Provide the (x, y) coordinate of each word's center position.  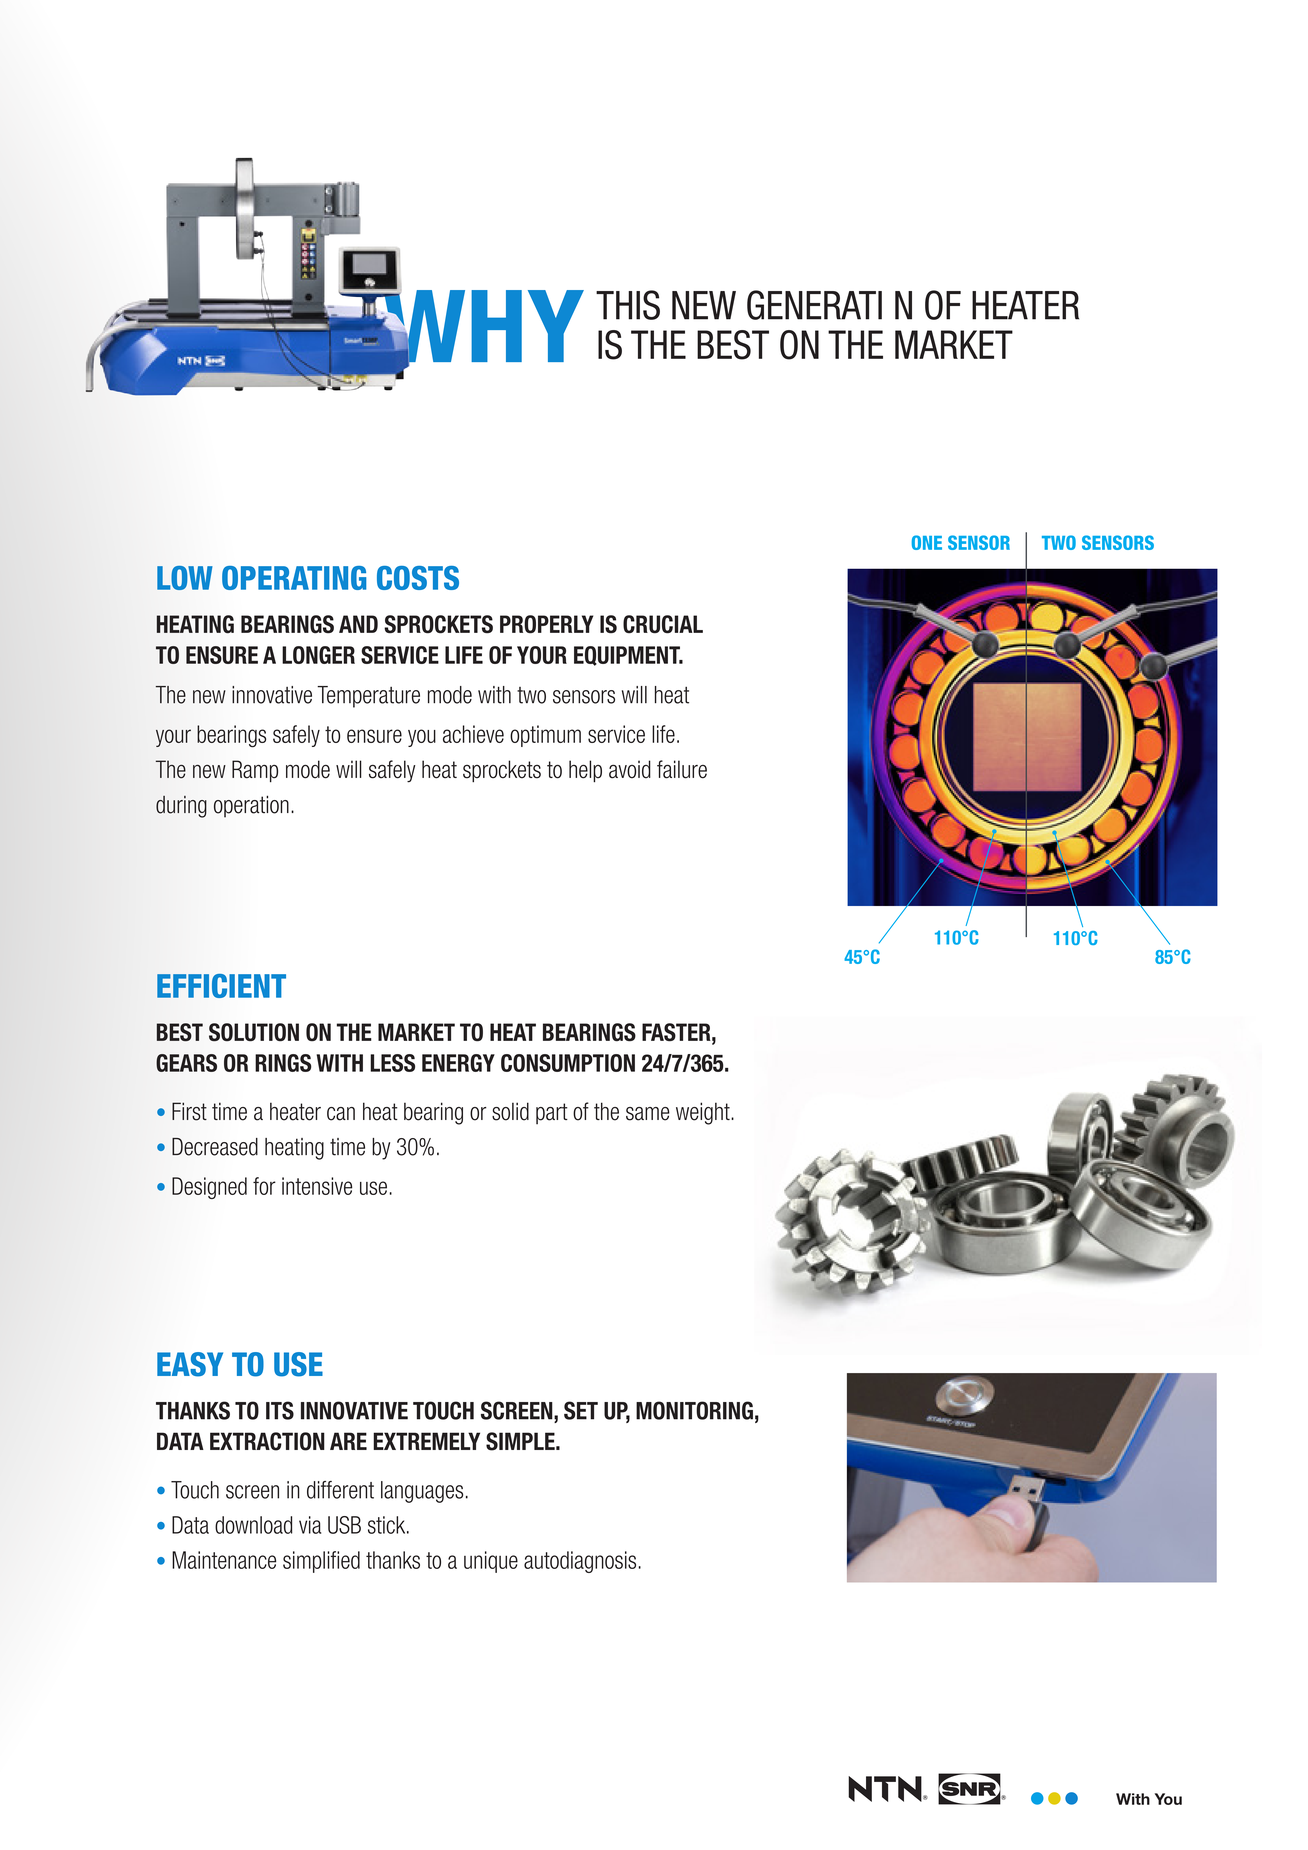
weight (704, 1113)
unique (491, 1562)
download (254, 1525)
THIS (628, 305)
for (264, 1186)
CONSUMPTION (568, 1063)
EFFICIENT (221, 986)
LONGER (318, 655)
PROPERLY (546, 624)
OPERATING (294, 578)
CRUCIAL (663, 624)
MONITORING (694, 1410)
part (552, 1113)
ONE (927, 542)
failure (682, 769)
